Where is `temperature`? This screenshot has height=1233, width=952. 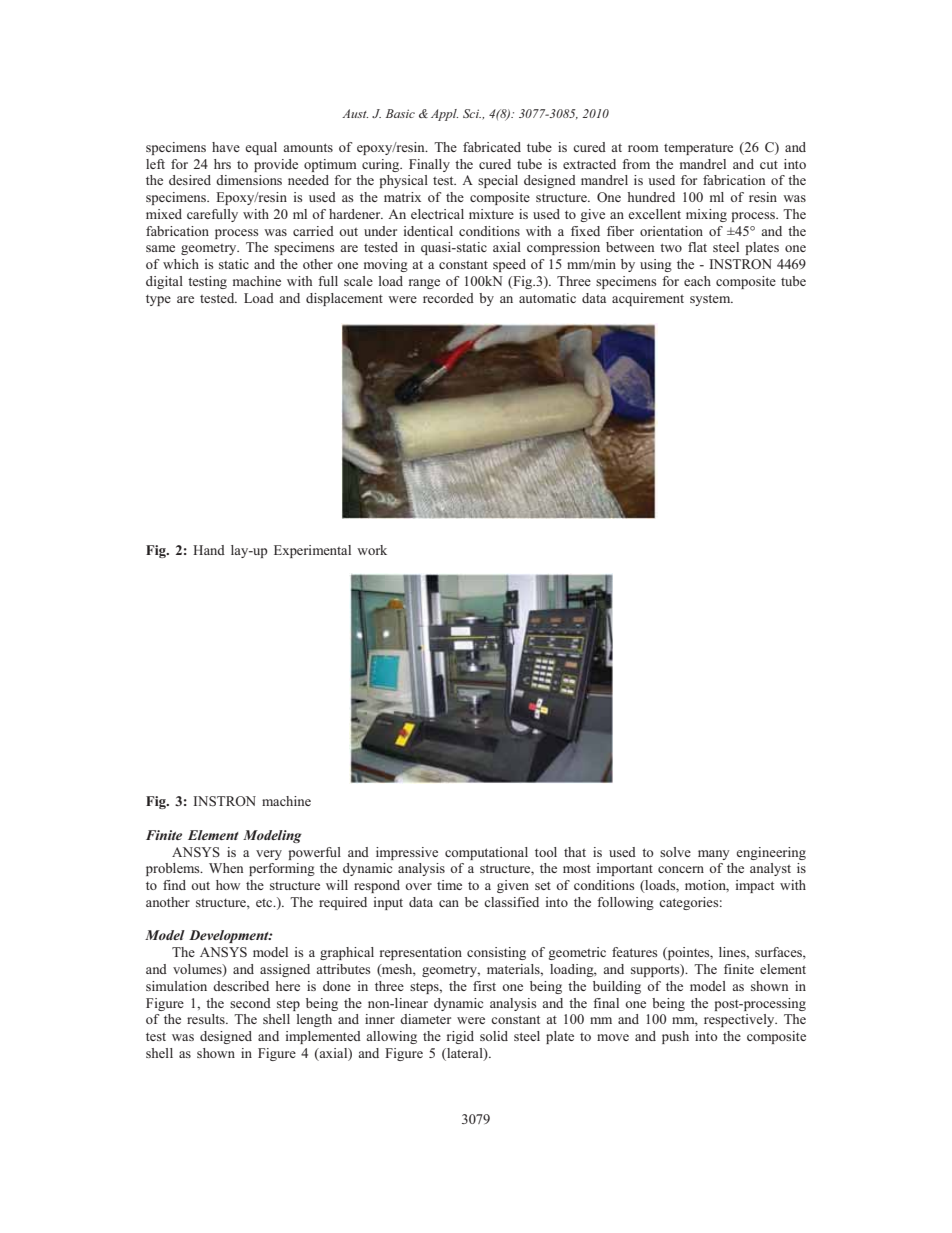
temperature is located at coordinates (698, 149).
